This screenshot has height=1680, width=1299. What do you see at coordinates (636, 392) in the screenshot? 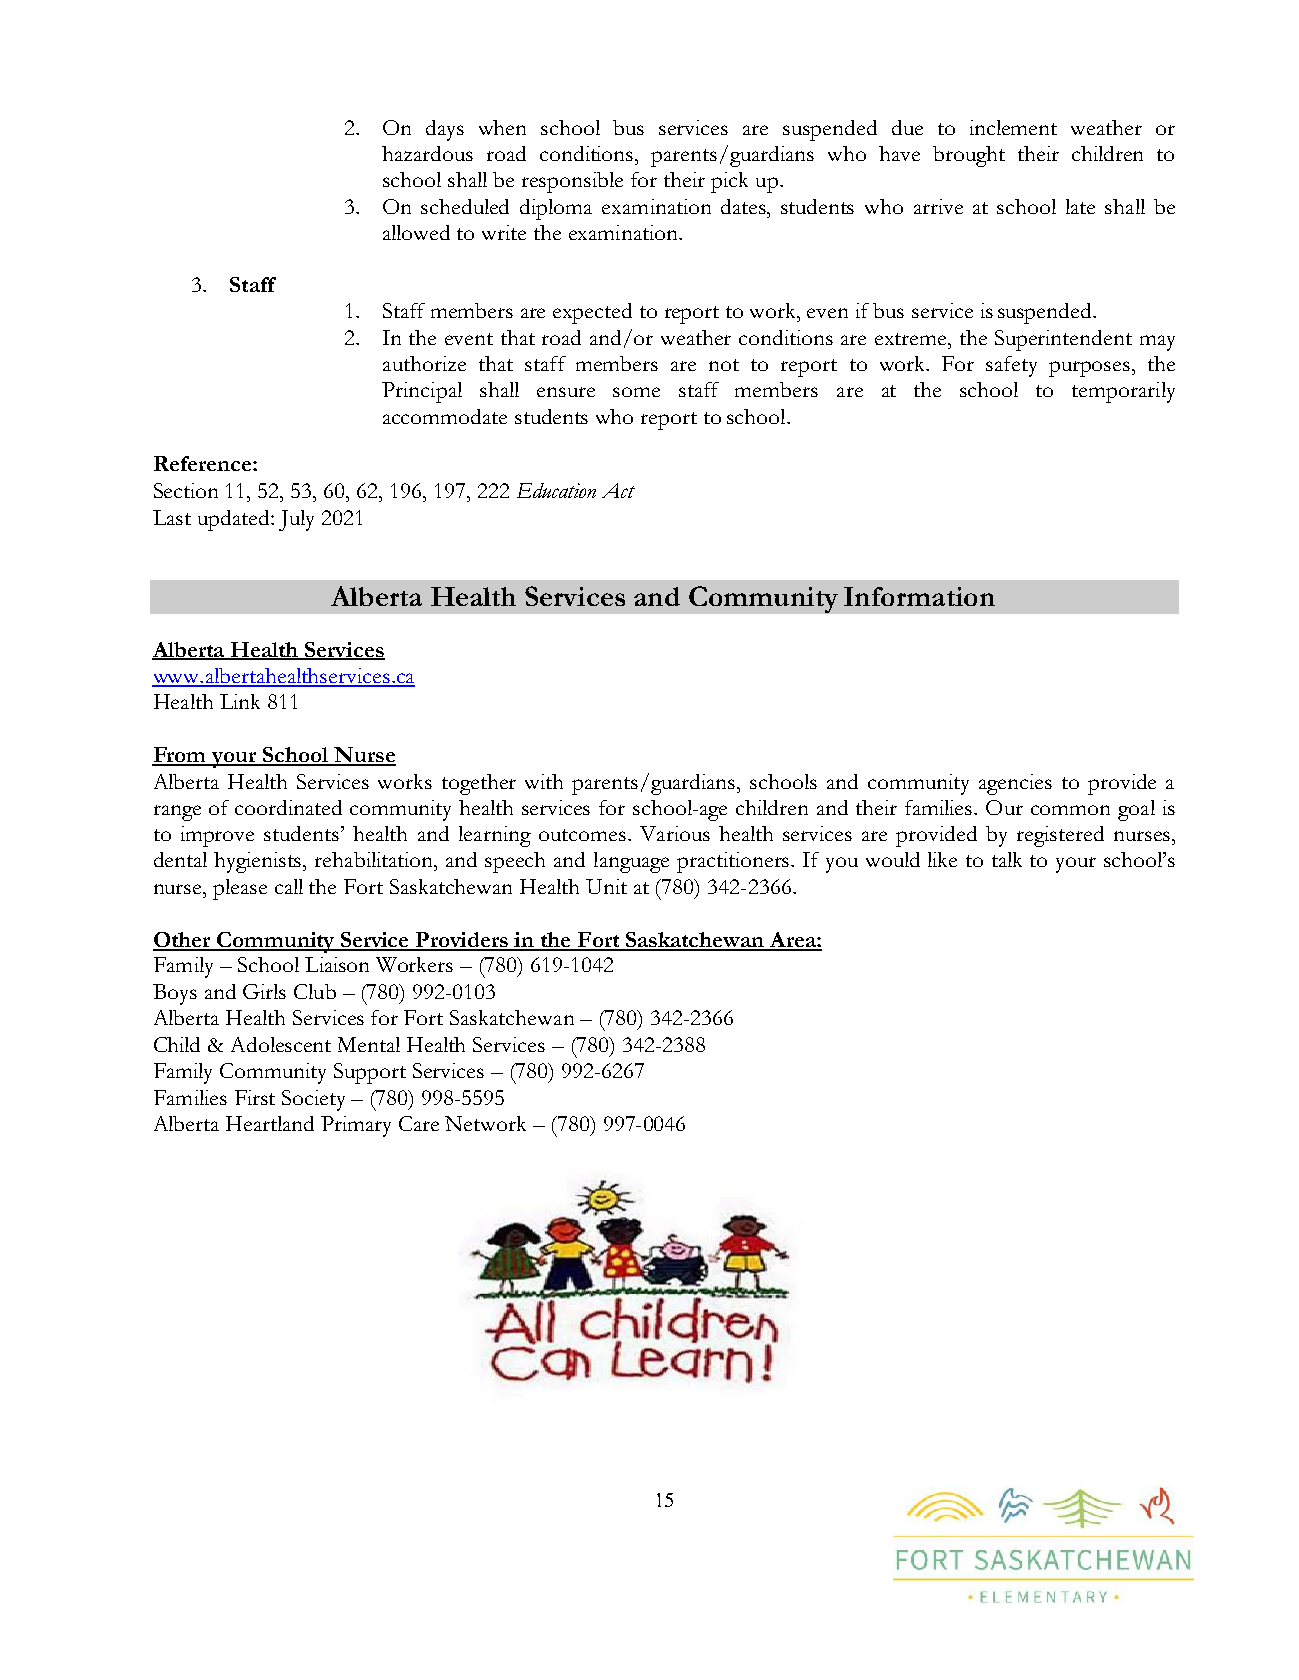
I see `some` at bounding box center [636, 392].
